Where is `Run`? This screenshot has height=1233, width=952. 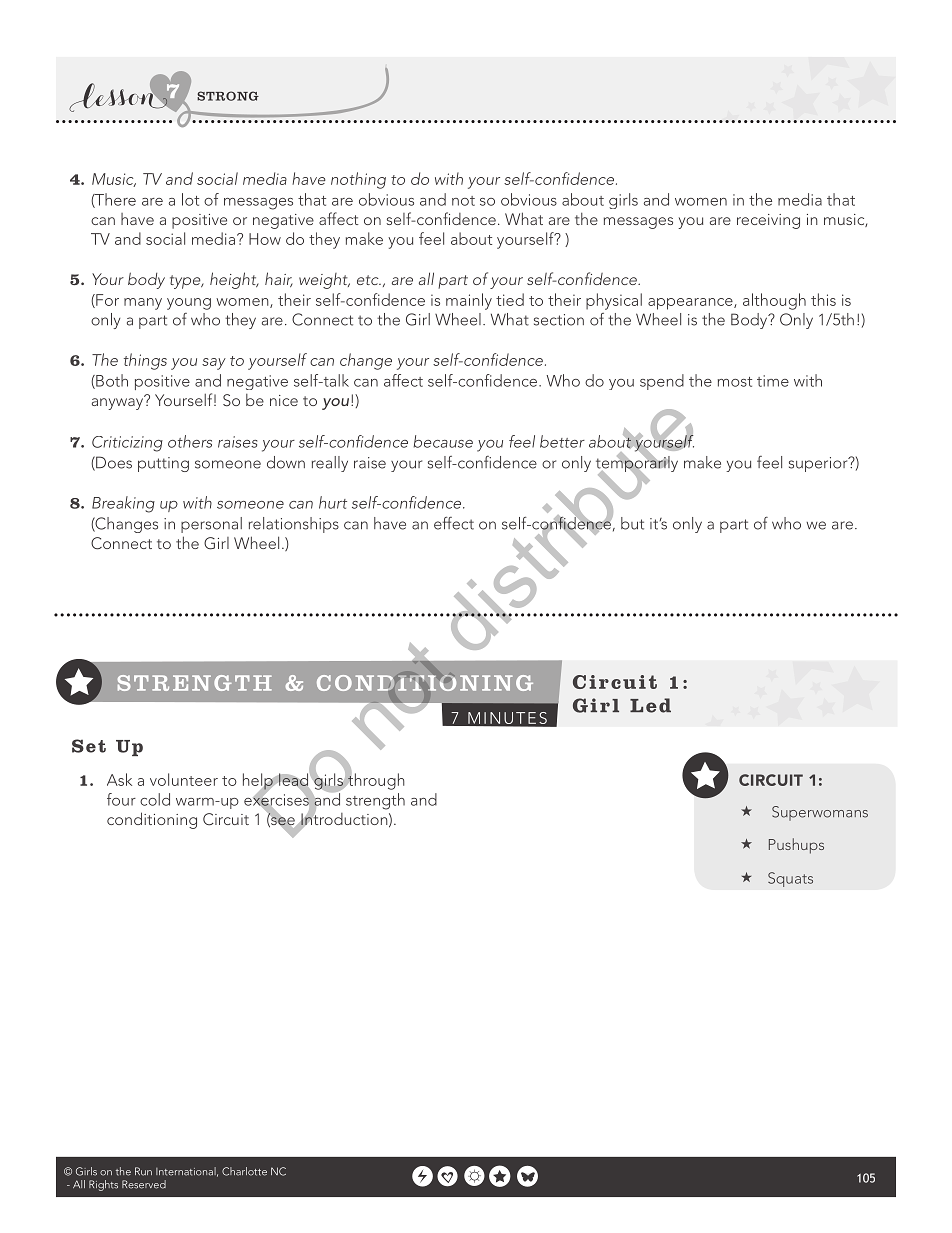 Run is located at coordinates (143, 1171).
